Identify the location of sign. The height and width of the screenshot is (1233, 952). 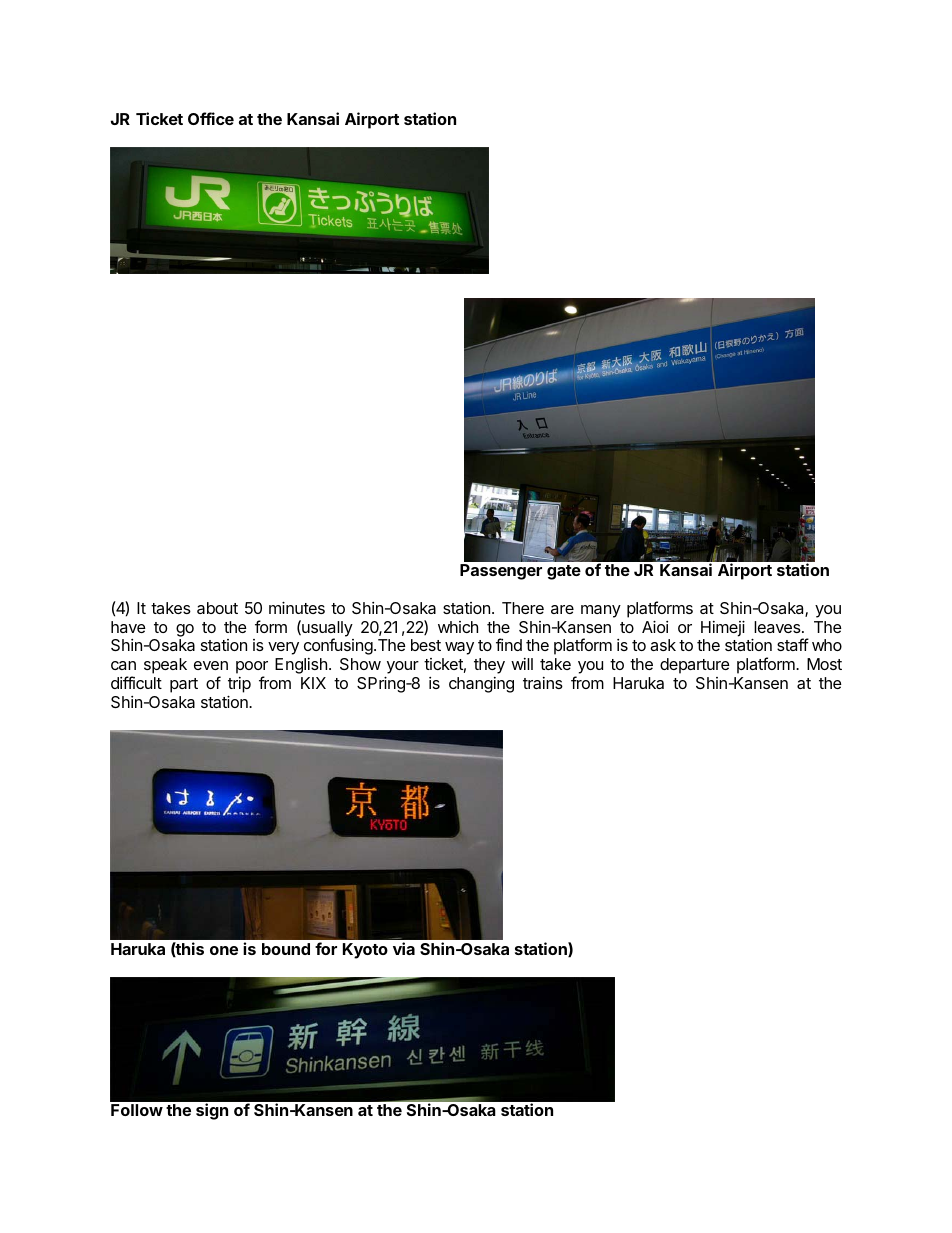
(212, 1111).
